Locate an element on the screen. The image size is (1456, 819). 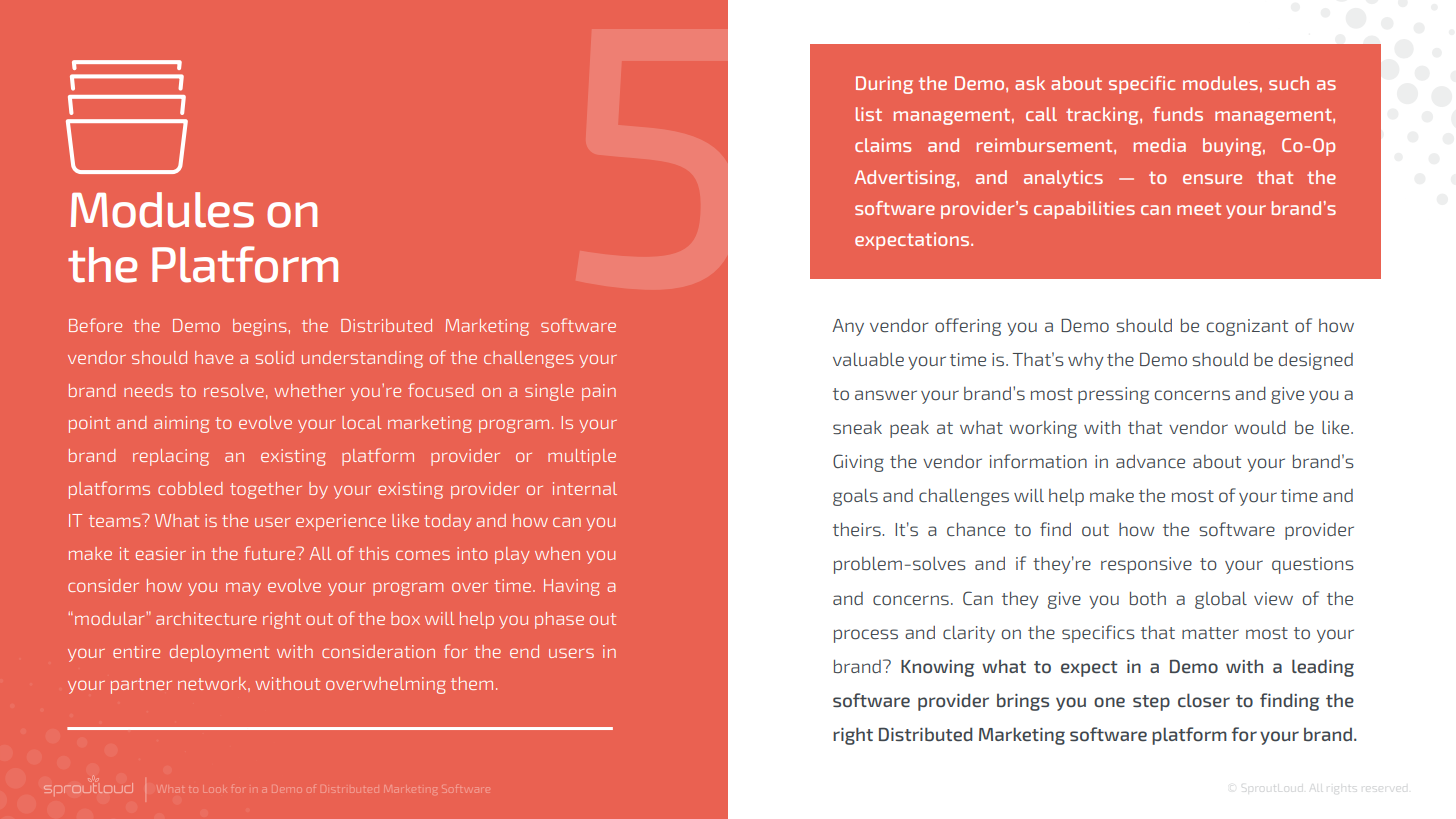
pain is located at coordinates (599, 392).
